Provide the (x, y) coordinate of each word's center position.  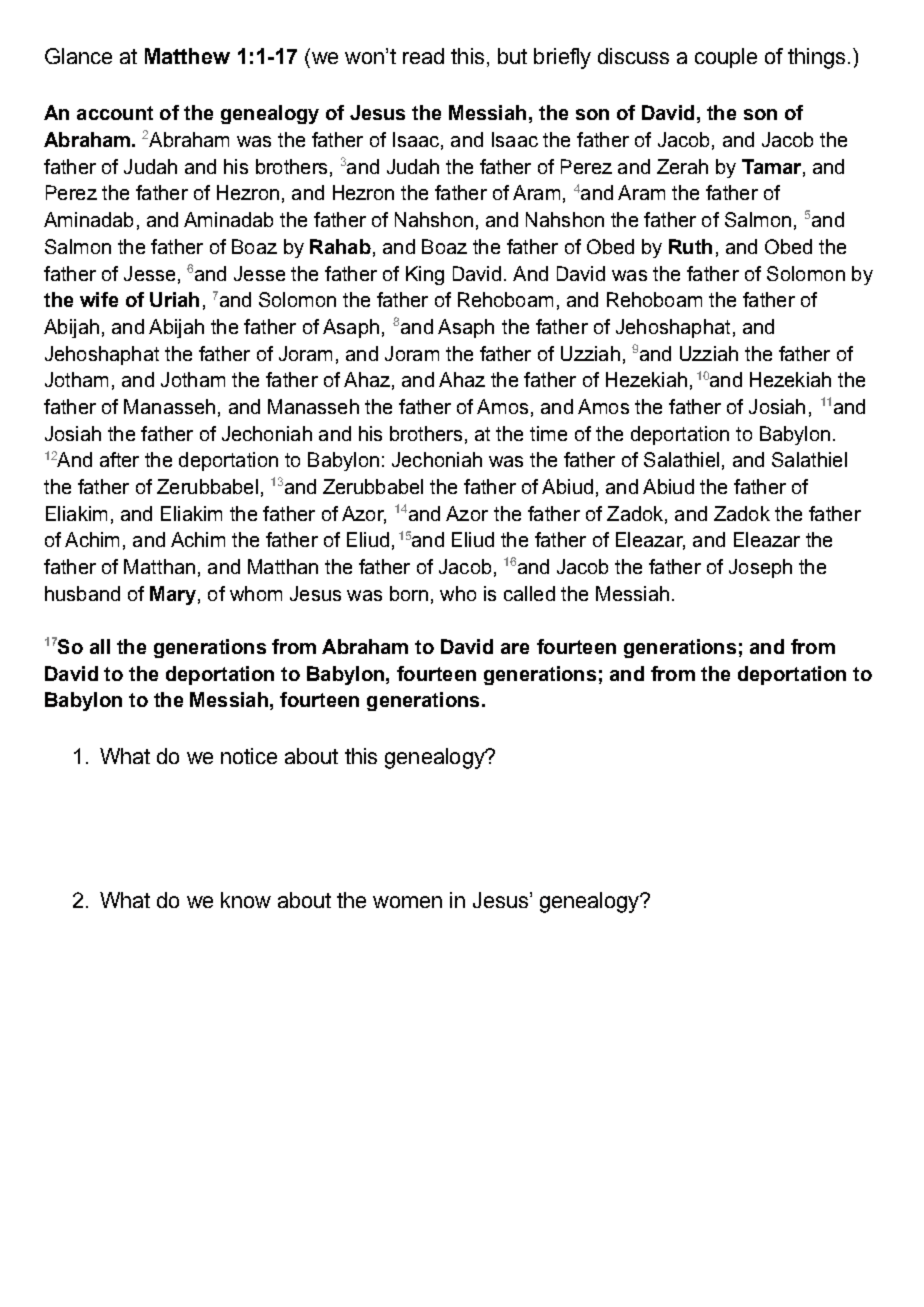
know (246, 900)
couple (726, 58)
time (548, 433)
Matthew (187, 56)
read (423, 56)
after (119, 459)
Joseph (760, 568)
